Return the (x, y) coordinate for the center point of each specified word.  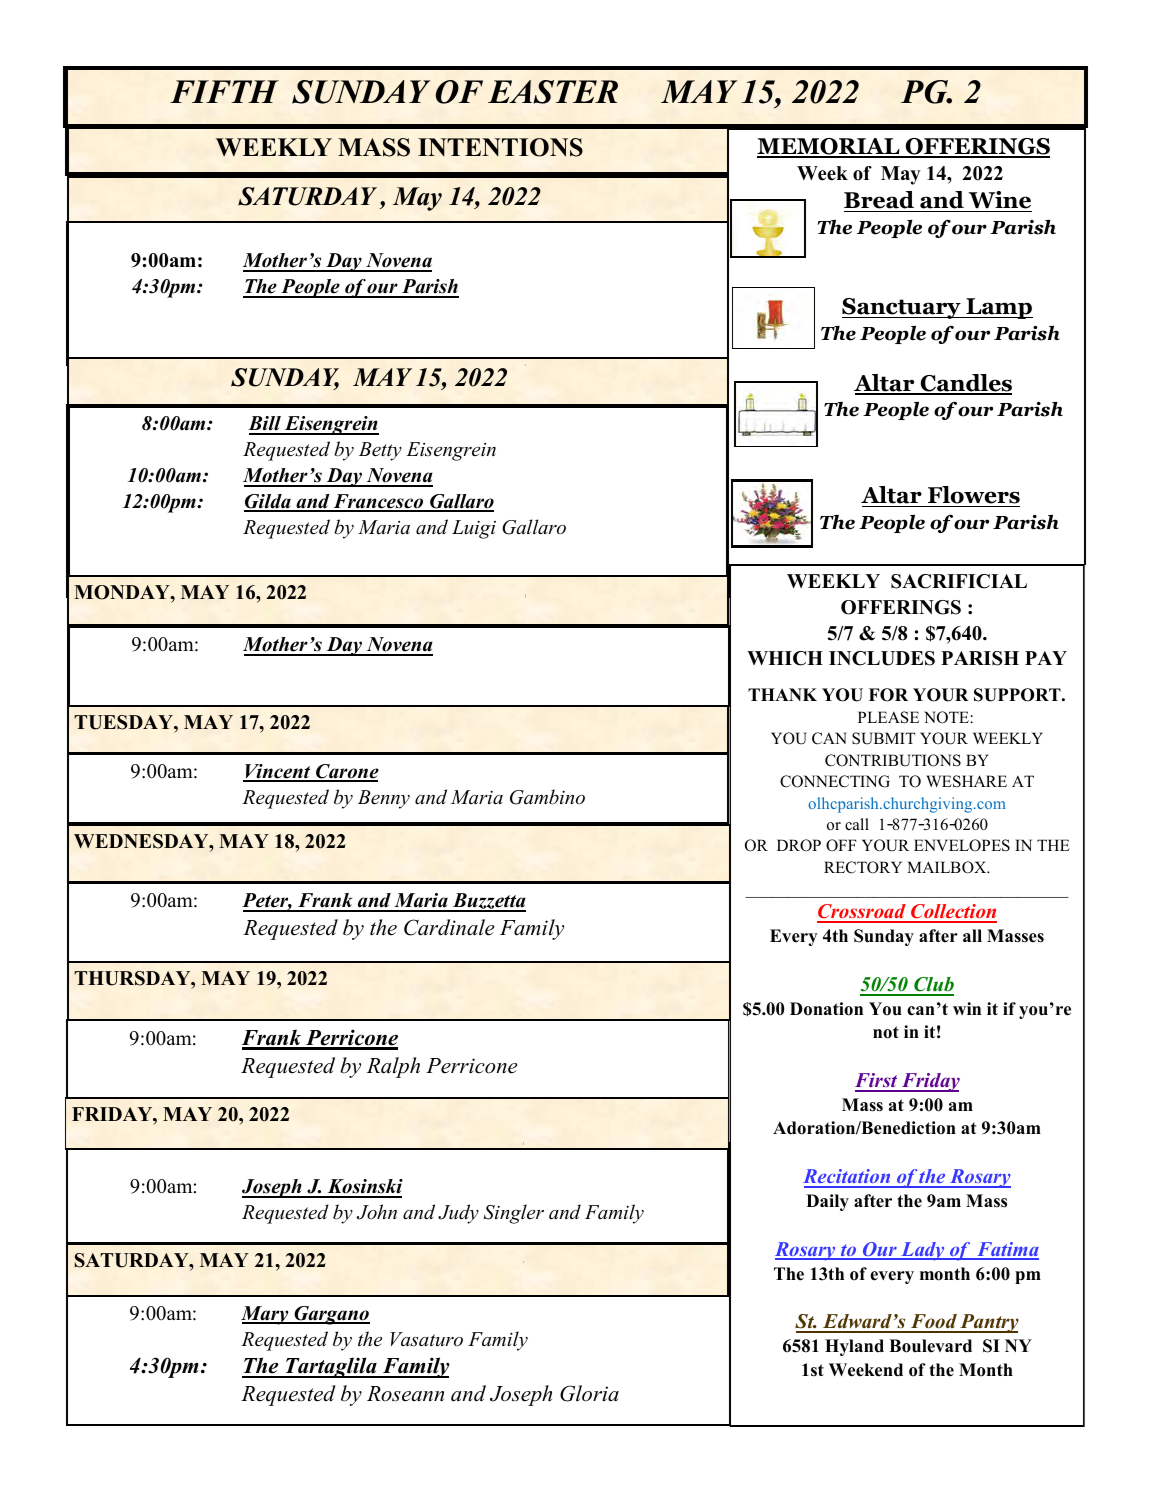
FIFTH (224, 91)
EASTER (553, 92)
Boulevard (930, 1346)
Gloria (589, 1393)
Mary (266, 1315)
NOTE (947, 717)
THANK (782, 694)
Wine (999, 201)
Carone (346, 772)
